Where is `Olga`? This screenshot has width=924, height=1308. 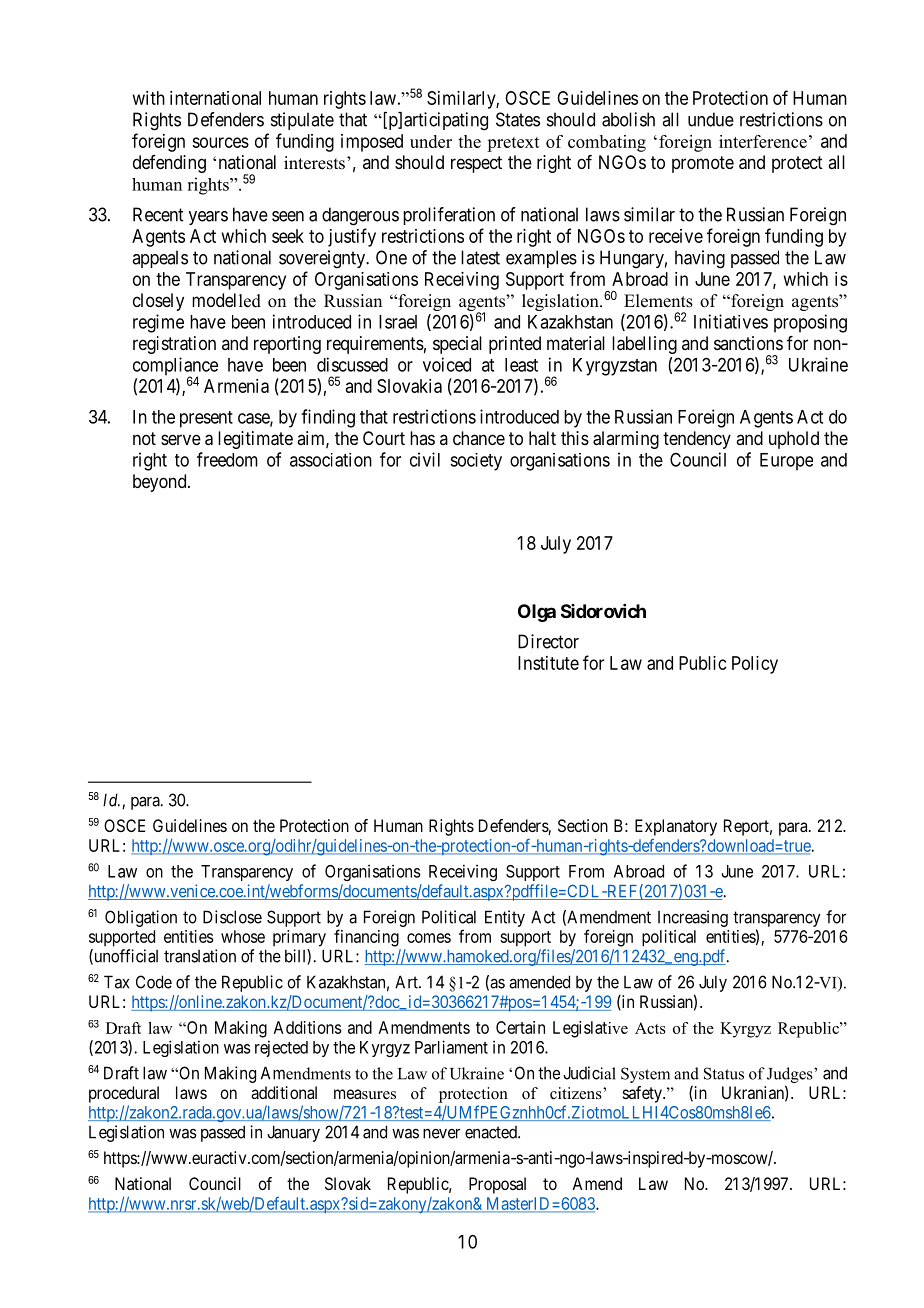 Olga is located at coordinates (537, 613).
